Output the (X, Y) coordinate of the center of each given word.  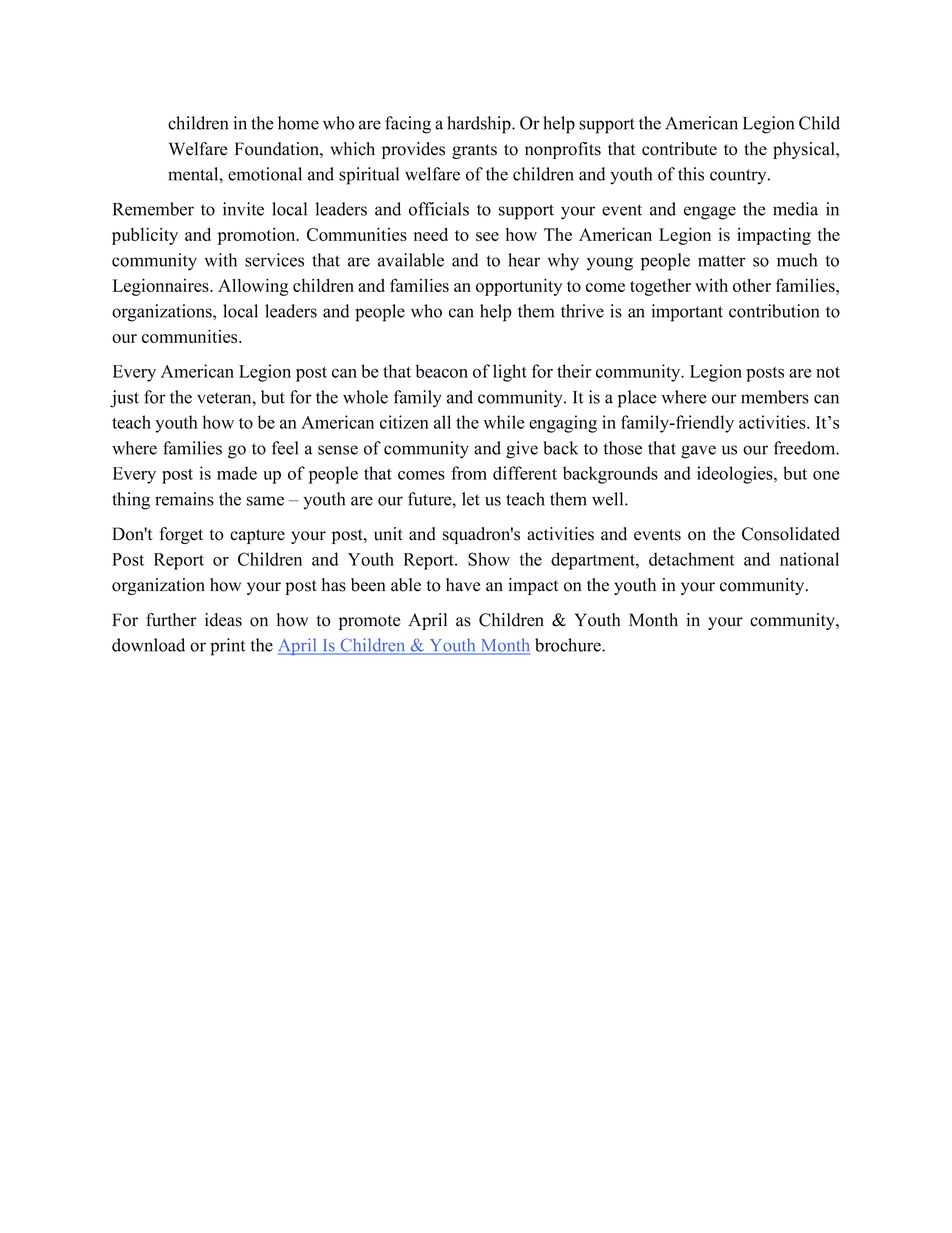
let (471, 499)
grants (474, 151)
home (298, 123)
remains (184, 499)
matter (722, 261)
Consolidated (791, 534)
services (274, 260)
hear (524, 260)
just (124, 399)
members (775, 397)
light (510, 373)
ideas (223, 620)
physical (805, 150)
